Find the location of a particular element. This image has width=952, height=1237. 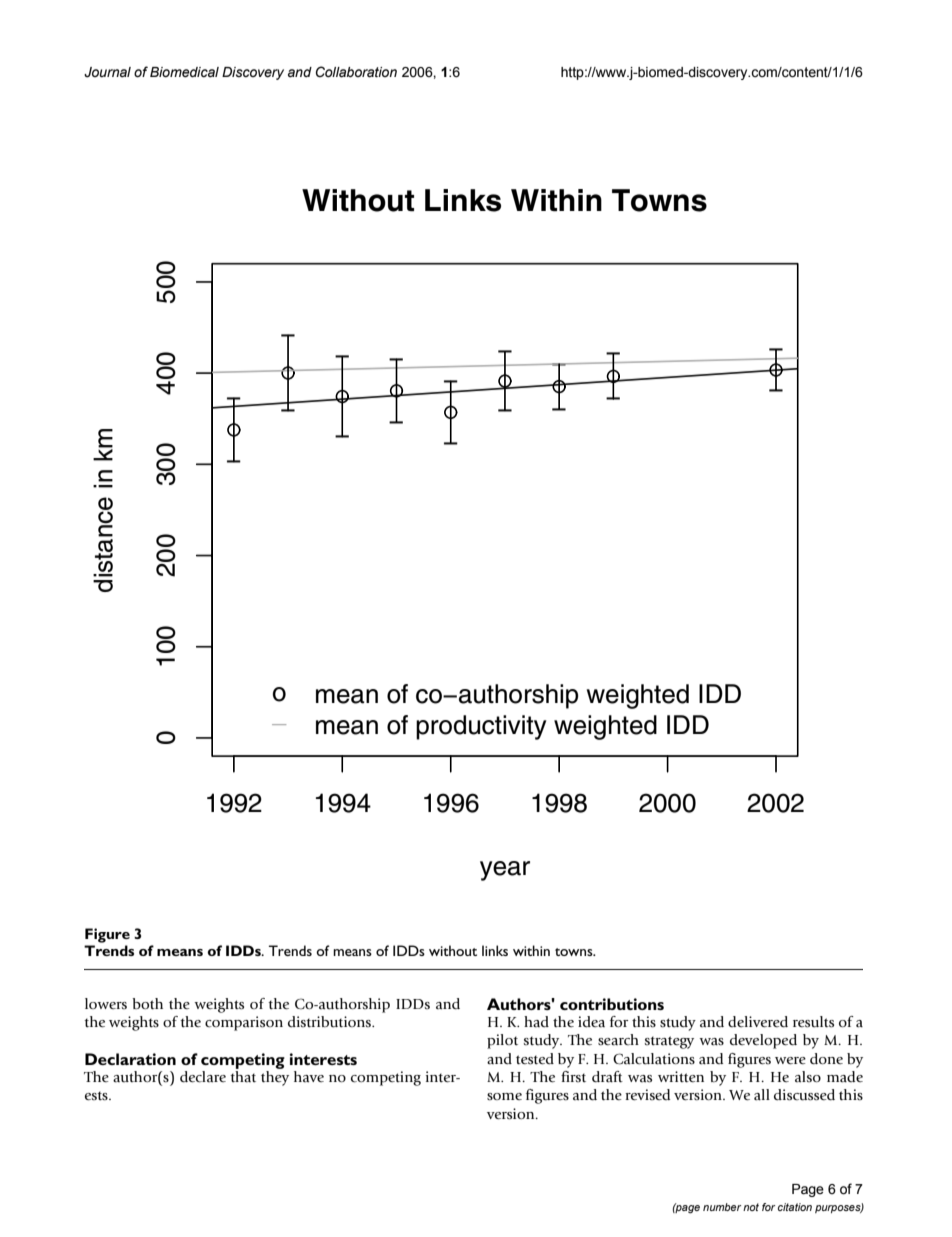

Collaboration is located at coordinates (356, 72).
